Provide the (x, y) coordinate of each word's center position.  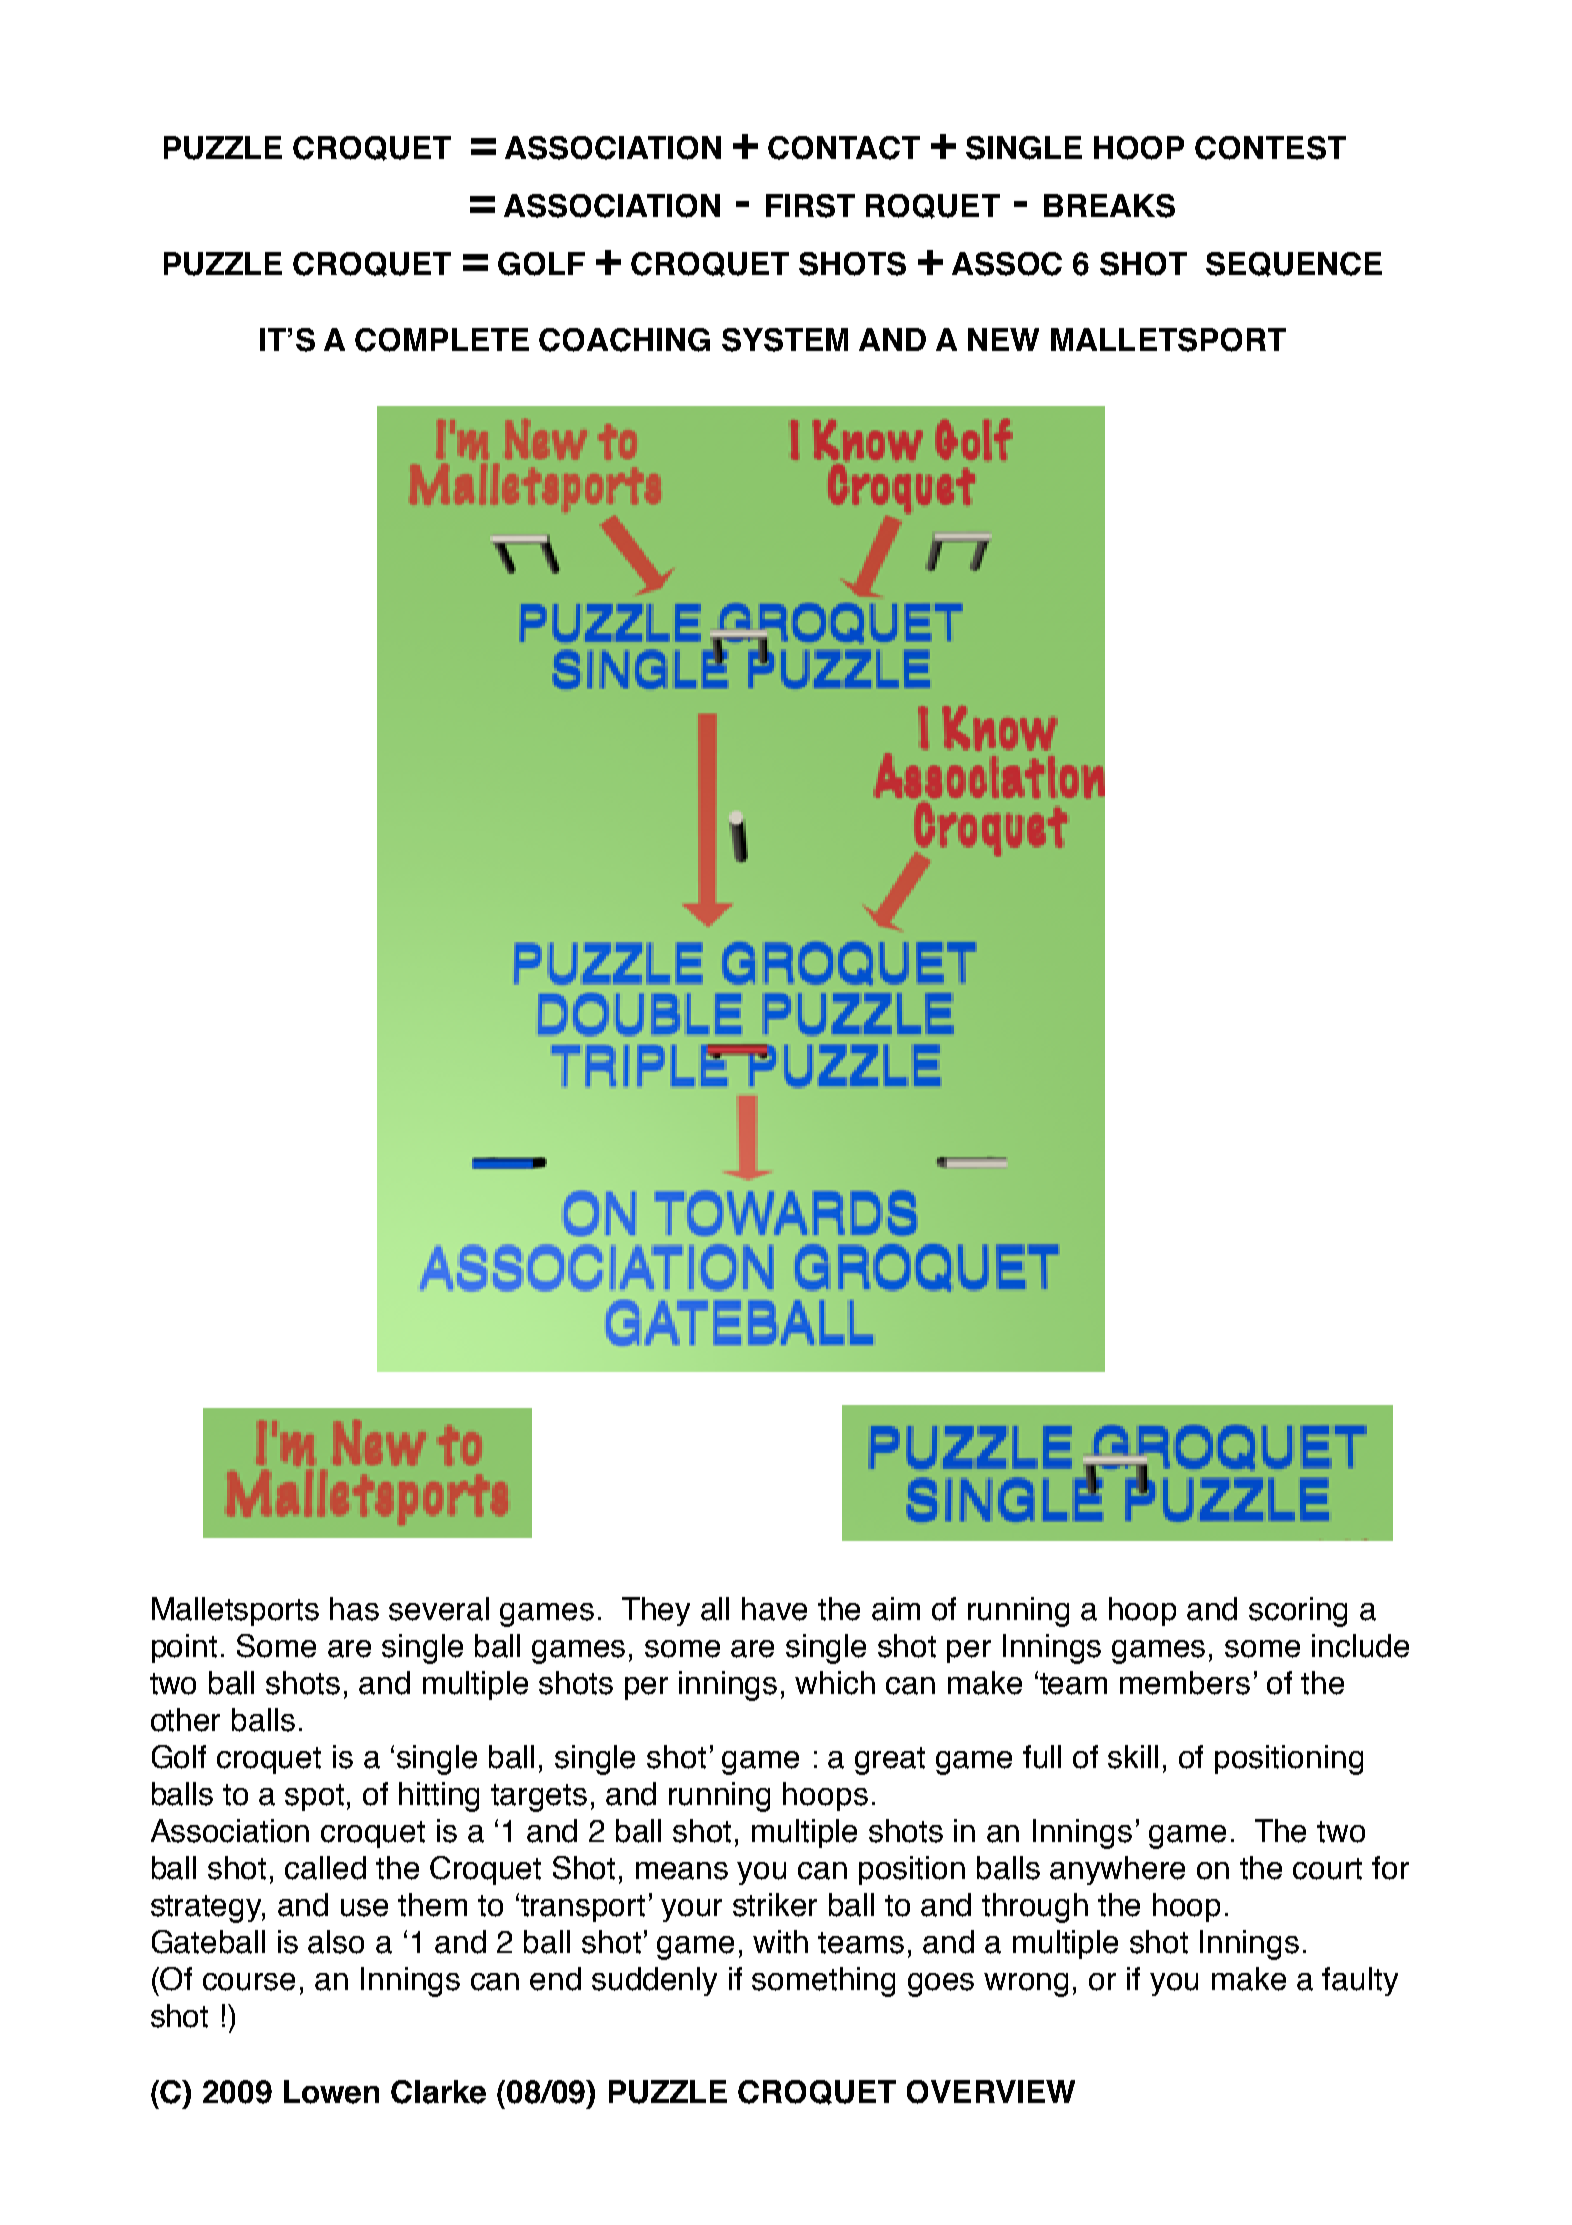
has (354, 1609)
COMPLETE (442, 340)
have (774, 1609)
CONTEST (1270, 148)
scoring (1298, 1612)
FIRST (810, 206)
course (249, 1982)
